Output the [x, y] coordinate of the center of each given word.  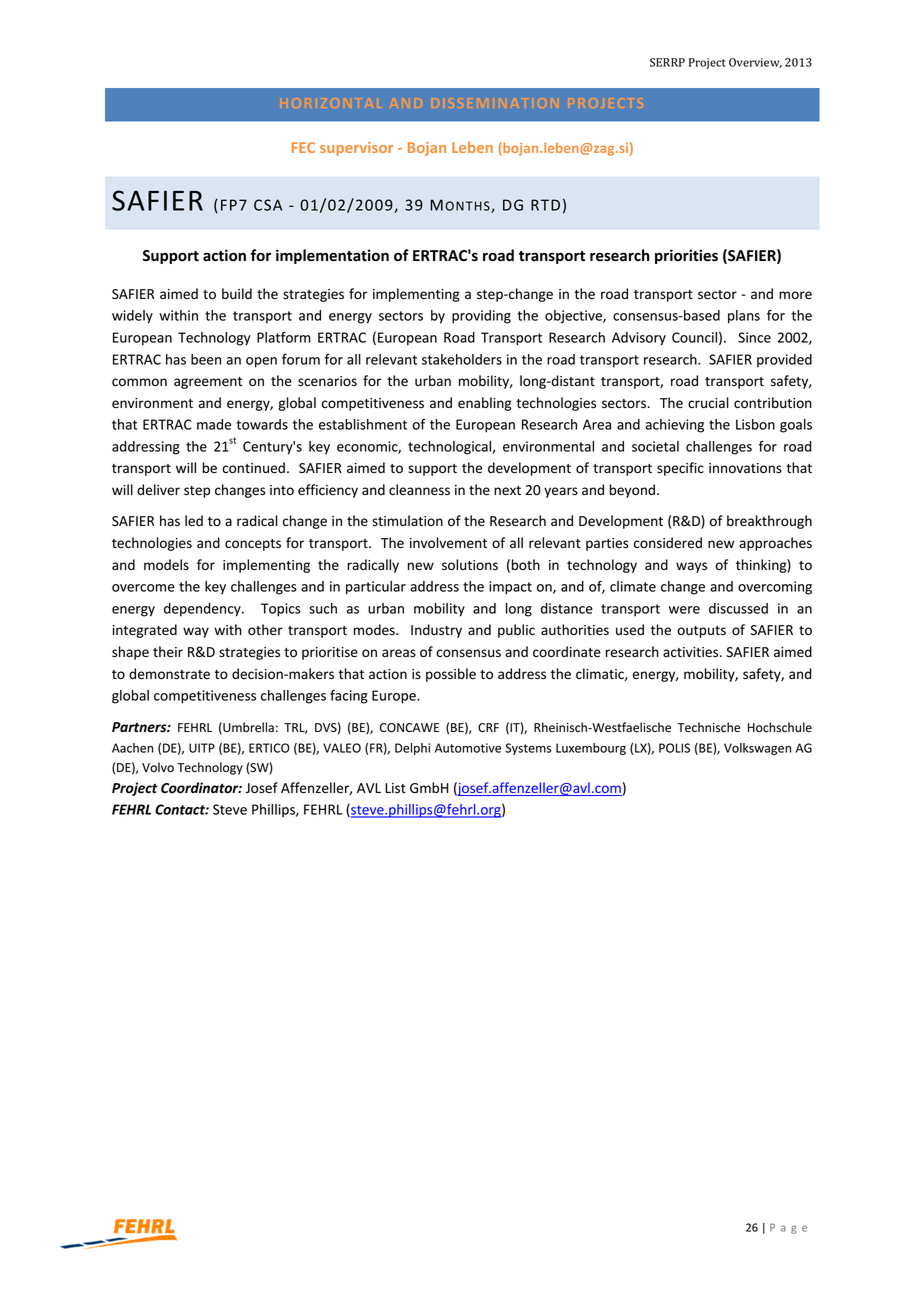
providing [481, 317]
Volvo [158, 767]
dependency [203, 610]
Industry [436, 631]
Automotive [468, 748]
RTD [545, 205]
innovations [745, 468]
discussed [738, 608]
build [237, 293]
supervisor [356, 149]
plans [744, 317]
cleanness [419, 490]
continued [253, 468]
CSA [268, 205]
